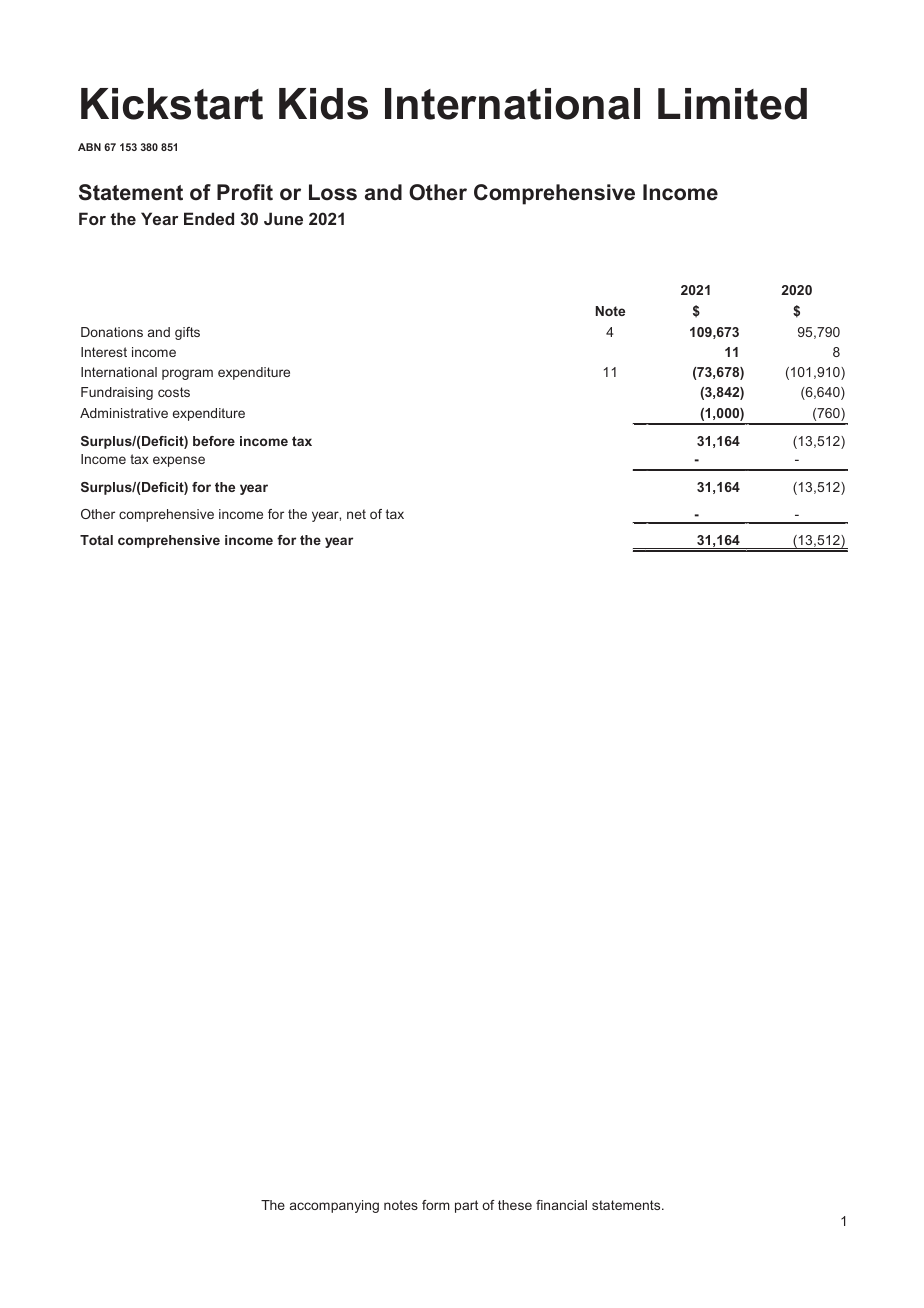 The width and height of the screenshot is (924, 1308). Describe the element at coordinates (214, 441) in the screenshot. I see `before` at that location.
